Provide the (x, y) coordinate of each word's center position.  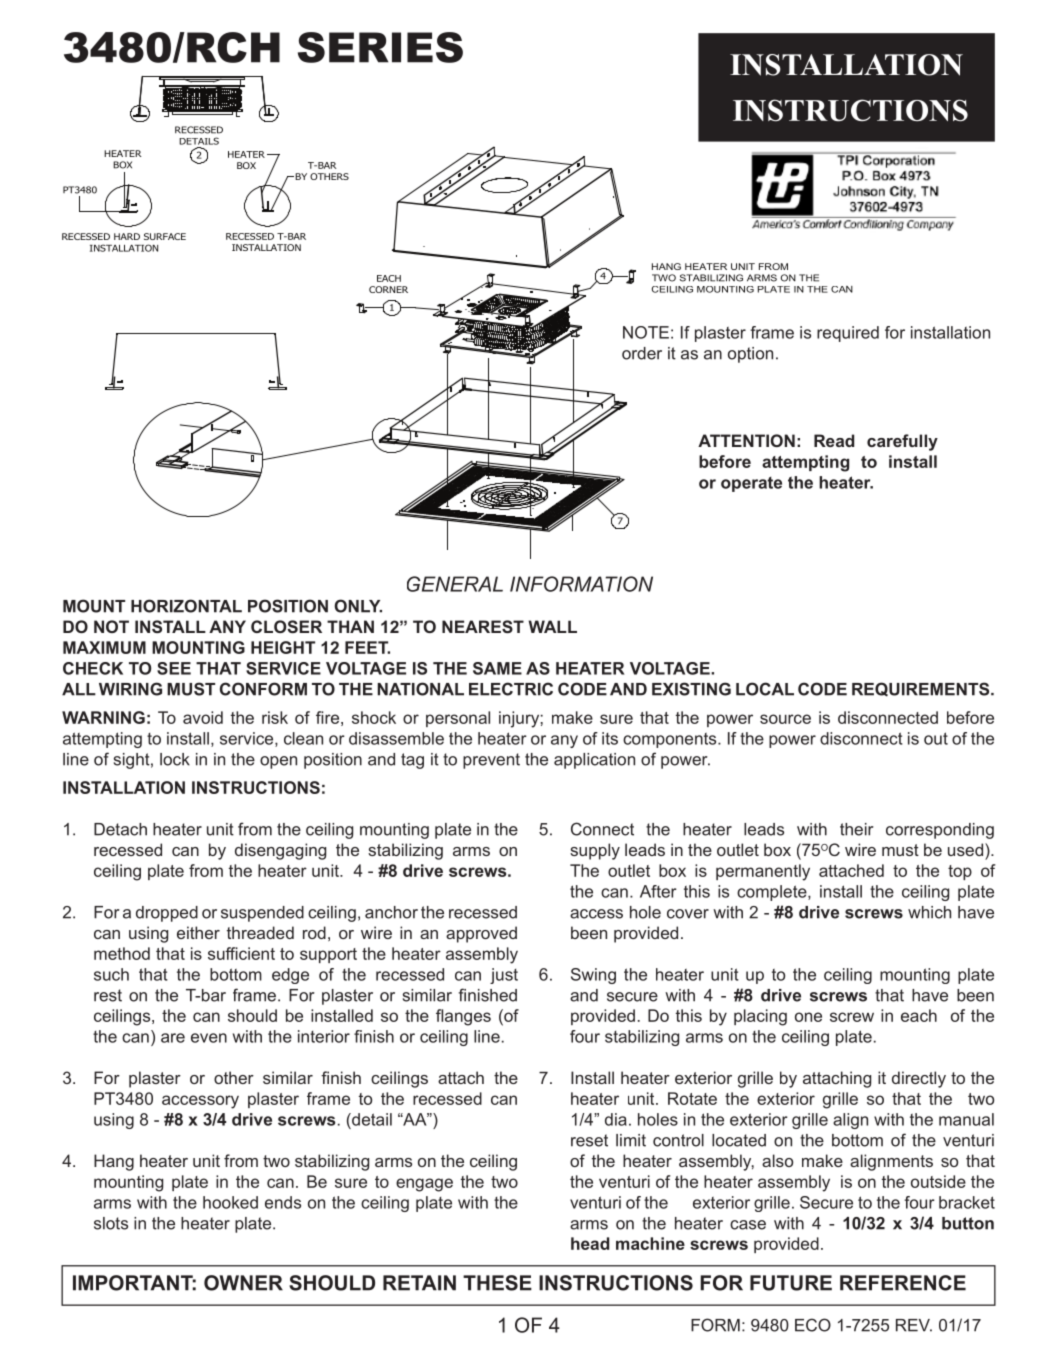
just (504, 976)
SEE (174, 668)
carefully (902, 442)
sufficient (241, 953)
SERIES (380, 47)
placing (760, 1017)
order (642, 353)
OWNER (243, 1283)
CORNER (388, 289)
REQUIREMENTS (922, 689)
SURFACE (165, 236)
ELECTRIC (511, 689)
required (848, 334)
